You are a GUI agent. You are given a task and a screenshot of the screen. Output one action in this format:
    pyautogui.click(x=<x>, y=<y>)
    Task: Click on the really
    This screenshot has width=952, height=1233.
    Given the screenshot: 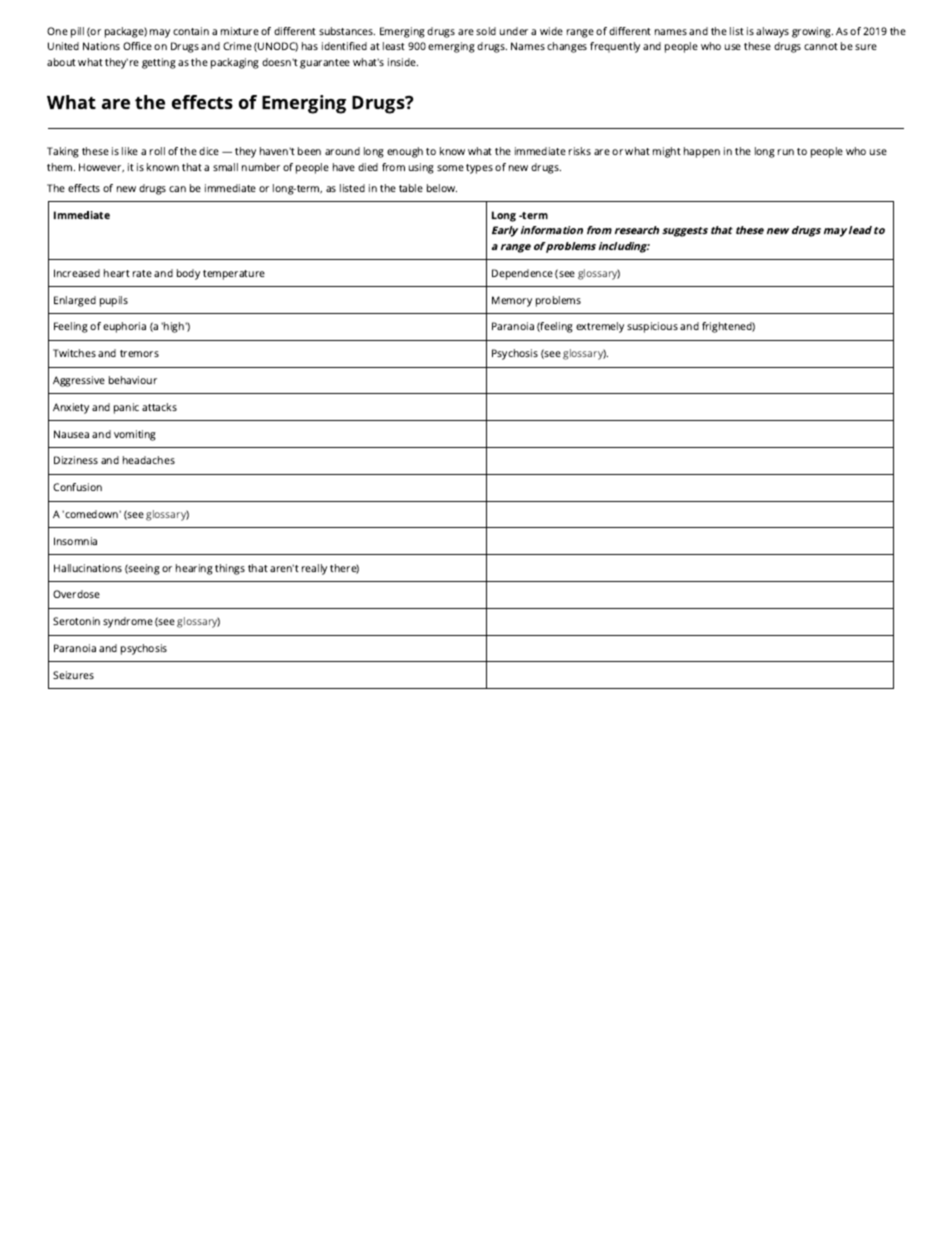 What is the action you would take?
    pyautogui.click(x=314, y=569)
